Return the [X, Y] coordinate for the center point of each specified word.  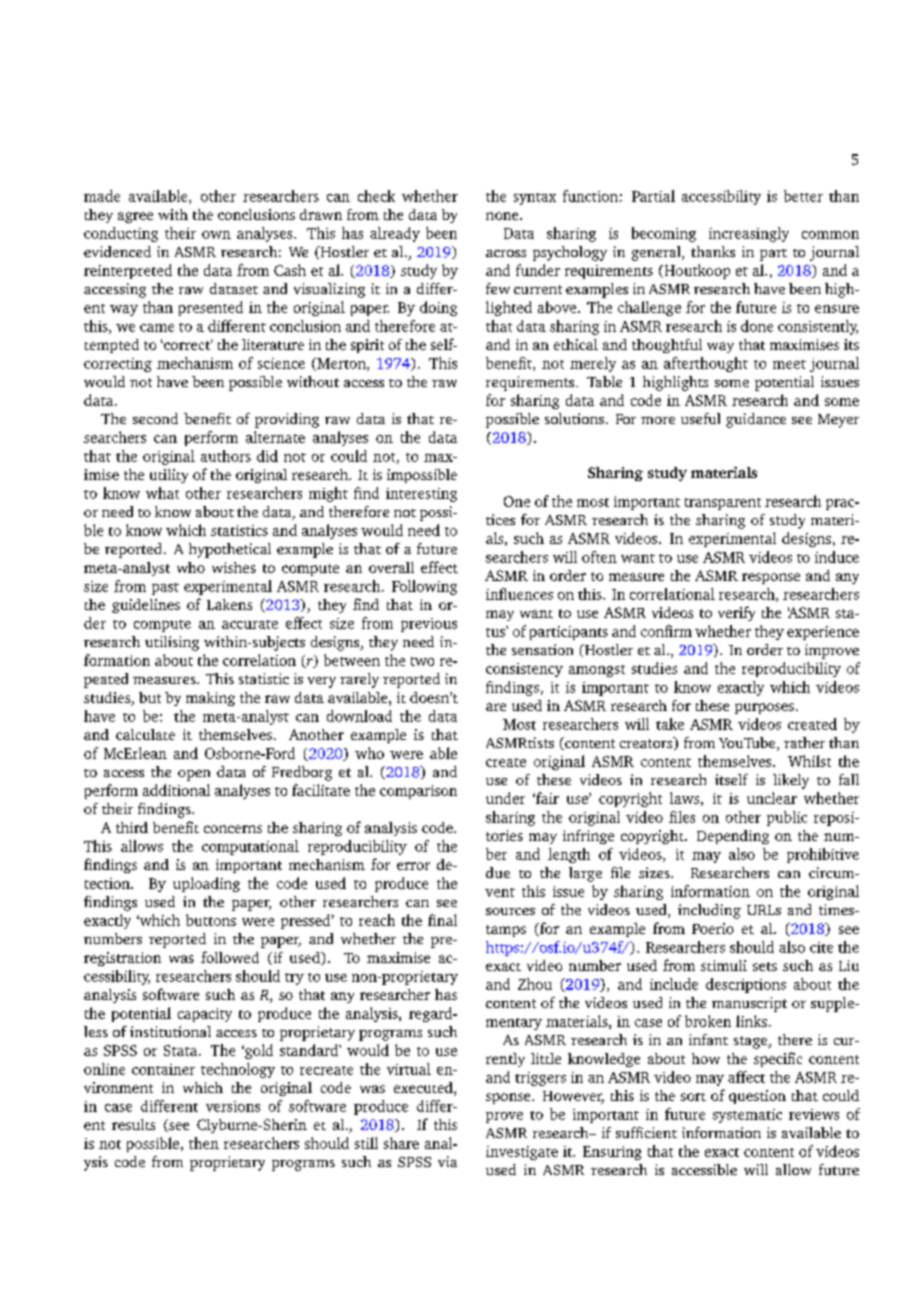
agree [135, 217]
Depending [733, 837]
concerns [233, 829]
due [498, 872]
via [447, 1161]
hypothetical [230, 550]
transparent [723, 504]
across [506, 253]
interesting [421, 495]
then [204, 1143]
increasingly [749, 234]
